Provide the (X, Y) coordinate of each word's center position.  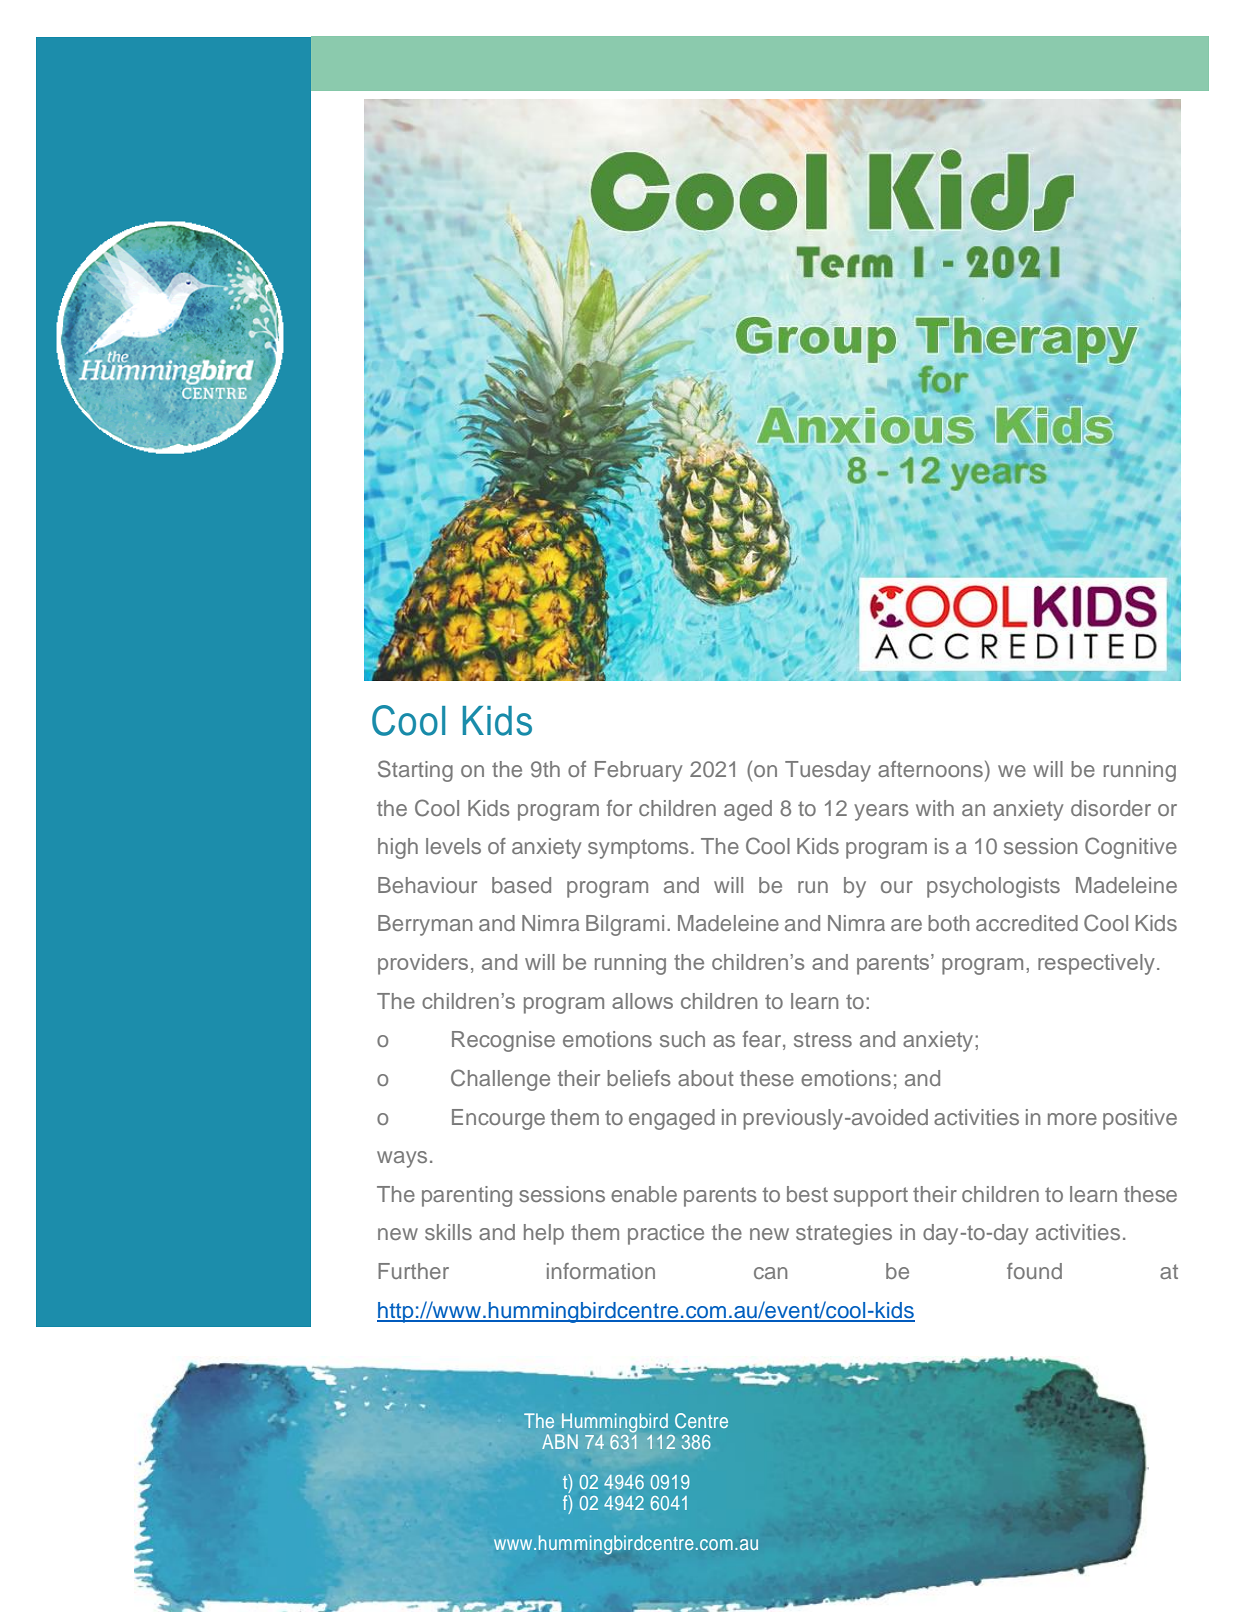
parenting (467, 1196)
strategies (844, 1234)
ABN (560, 1441)
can (770, 1273)
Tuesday (828, 771)
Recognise (503, 1041)
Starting (415, 771)
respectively (1096, 964)
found (1034, 1271)
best (807, 1194)
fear (763, 1040)
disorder (1111, 808)
